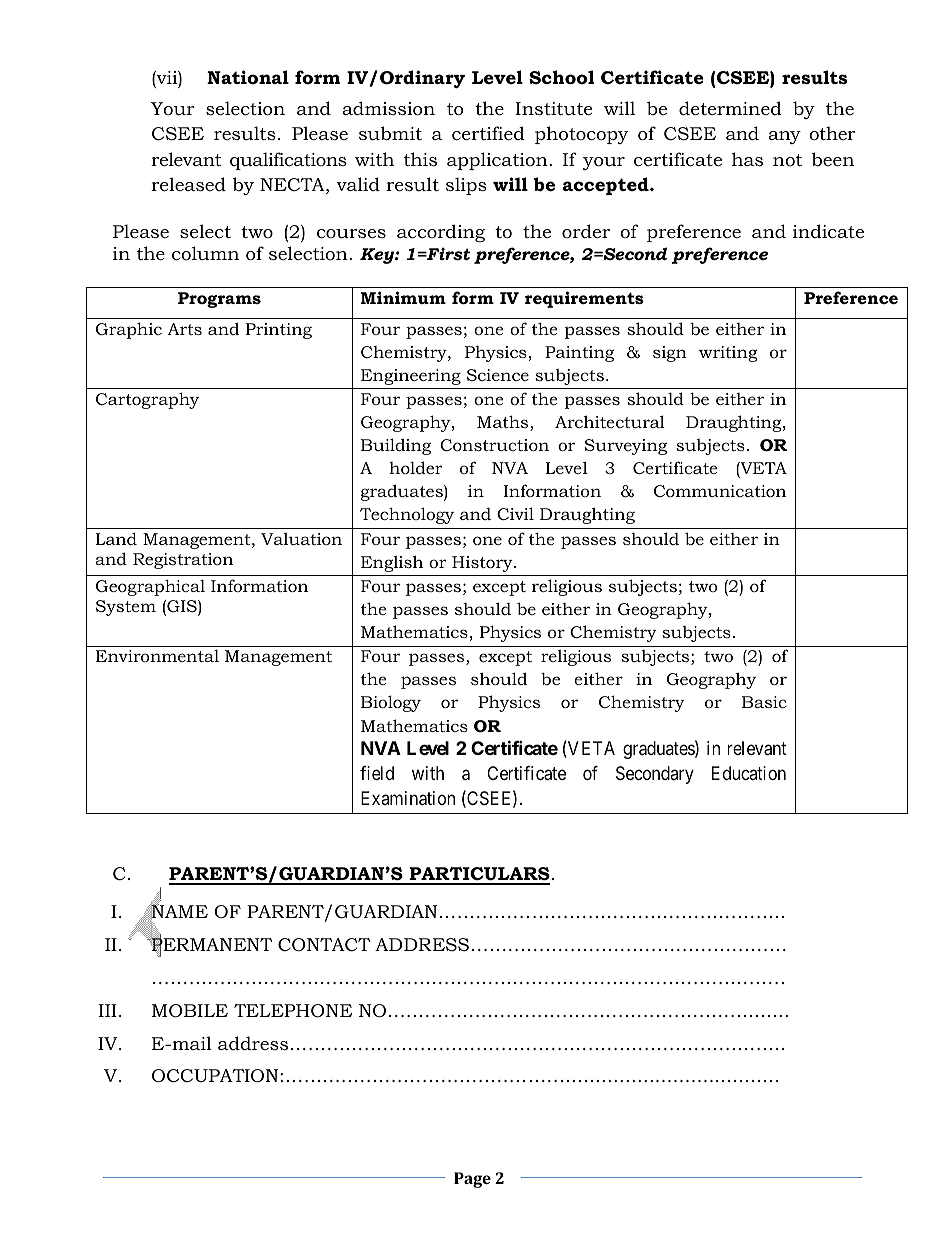 This screenshot has height=1233, width=952. What do you see at coordinates (494, 445) in the screenshot?
I see `Construction` at bounding box center [494, 445].
